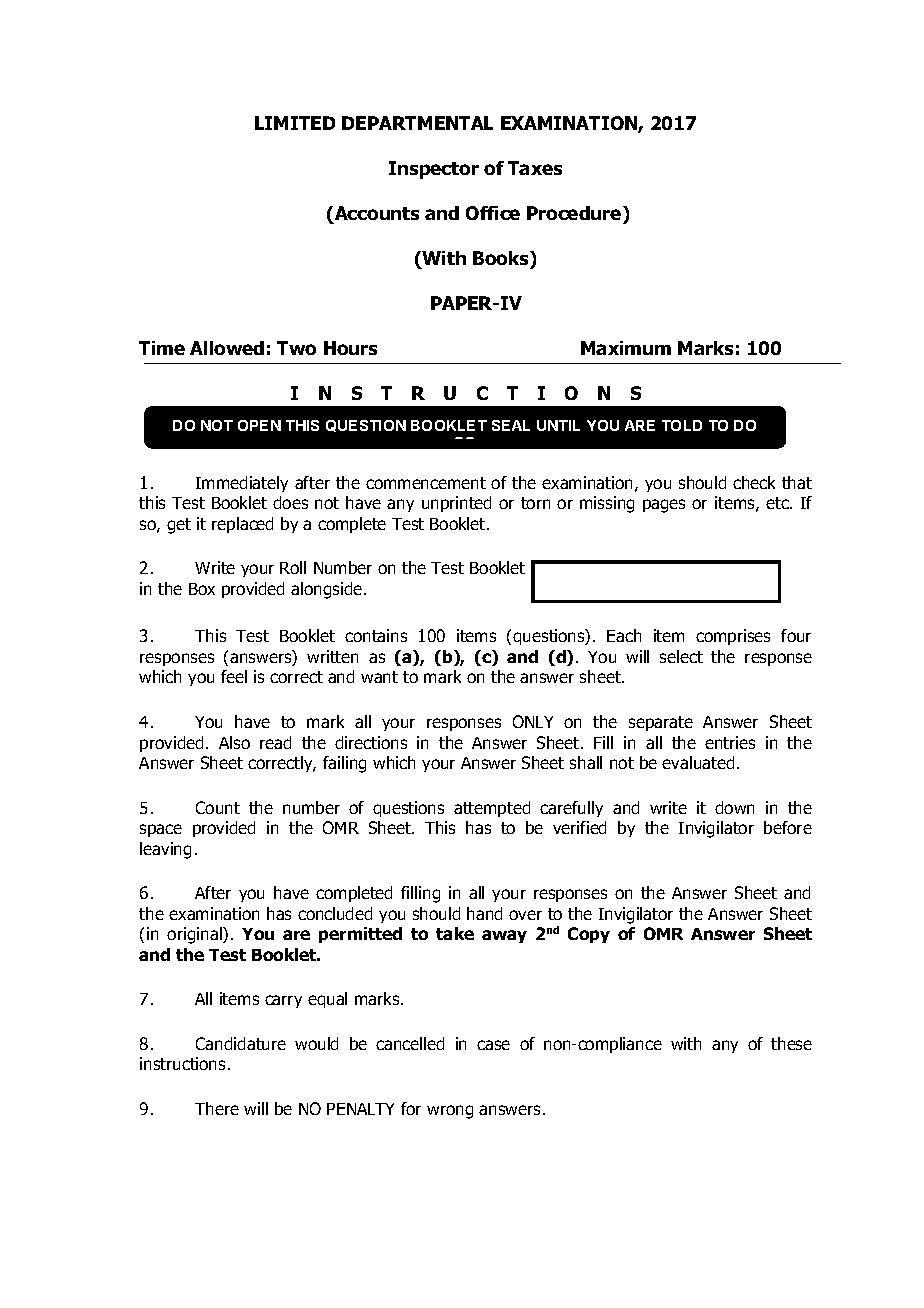 The image size is (924, 1308). I want to click on Immediately, so click(242, 484).
